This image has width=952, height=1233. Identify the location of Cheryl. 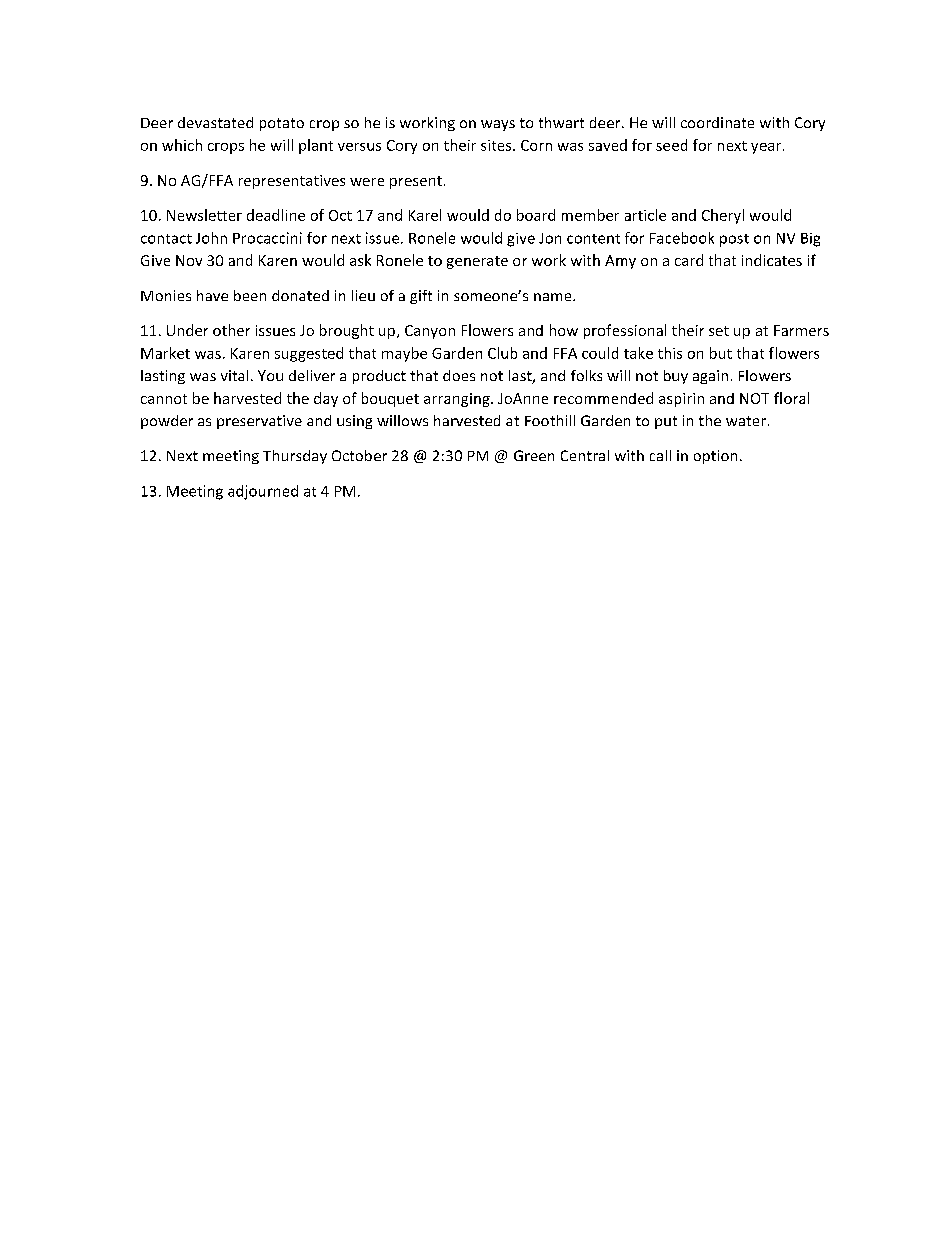
(723, 216).
